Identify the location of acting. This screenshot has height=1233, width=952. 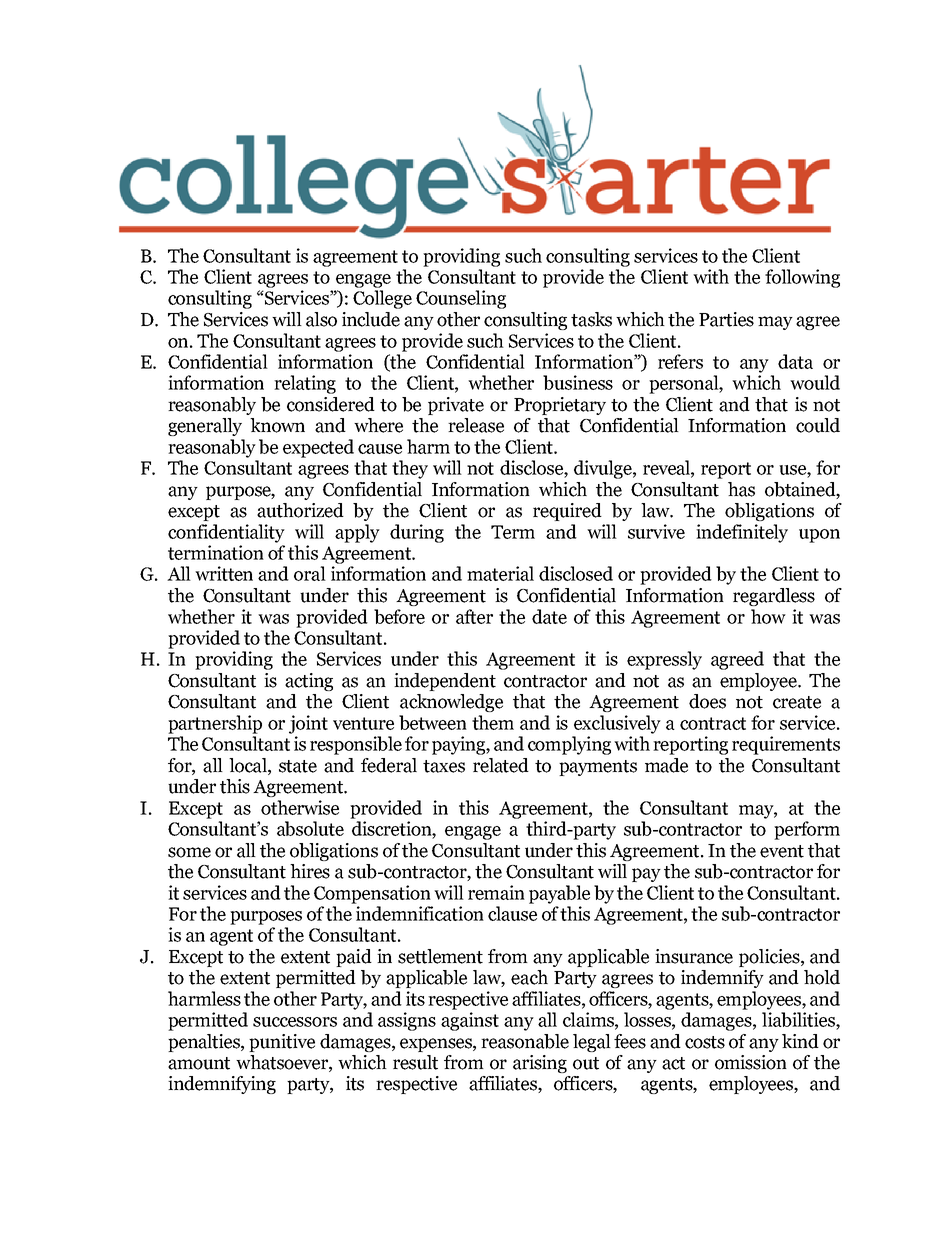
(309, 682).
